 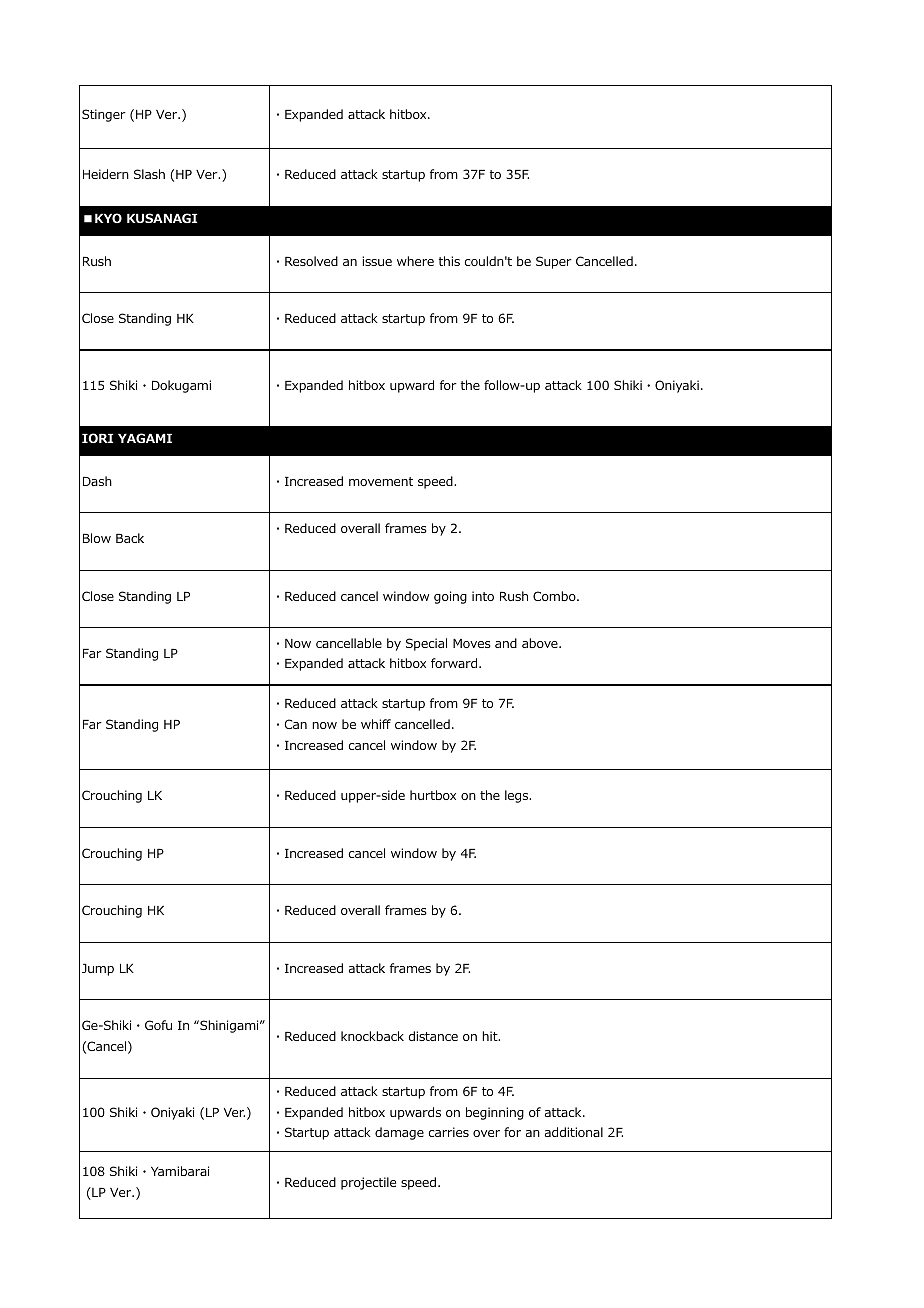 What do you see at coordinates (381, 481) in the screenshot?
I see `movement` at bounding box center [381, 481].
